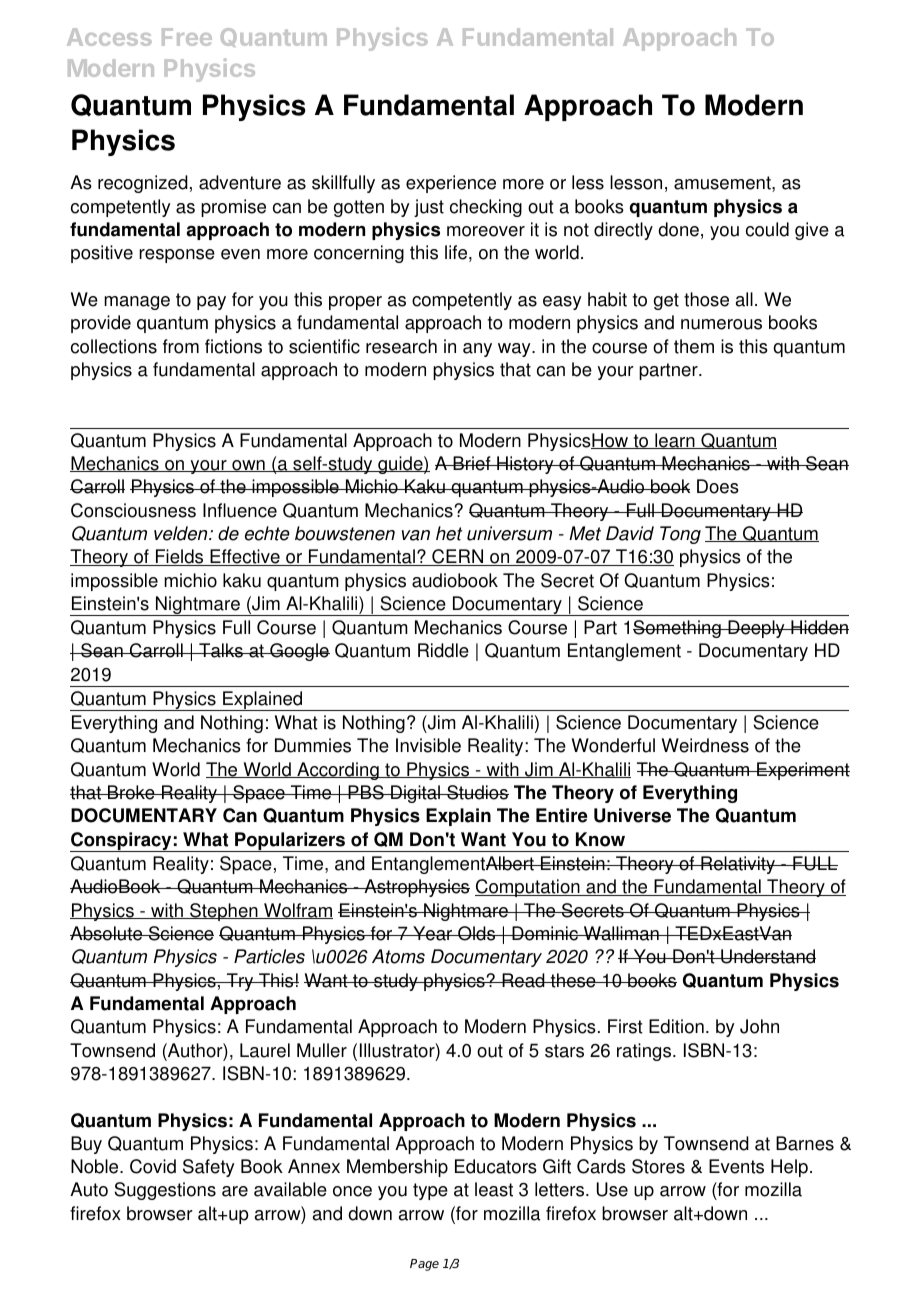  I want to click on Brief, so click(472, 463).
